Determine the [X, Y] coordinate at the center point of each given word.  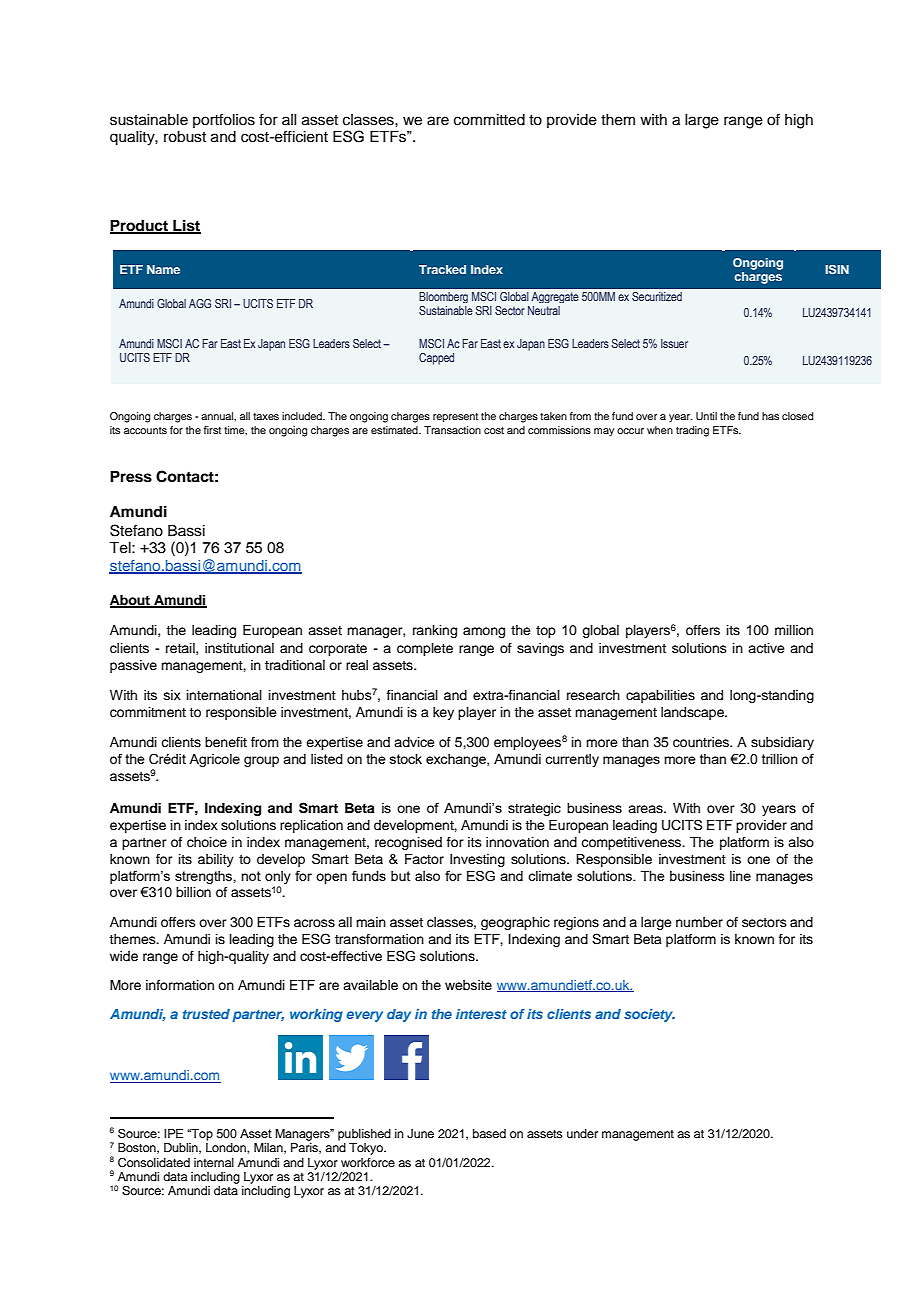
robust [185, 137]
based [489, 1133]
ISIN [837, 269]
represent [455, 418]
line [740, 876]
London [227, 1147]
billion [193, 892]
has [770, 416]
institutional [239, 648]
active [766, 648]
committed [489, 120]
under [582, 1133]
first [212, 430]
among [484, 632]
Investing [477, 860]
